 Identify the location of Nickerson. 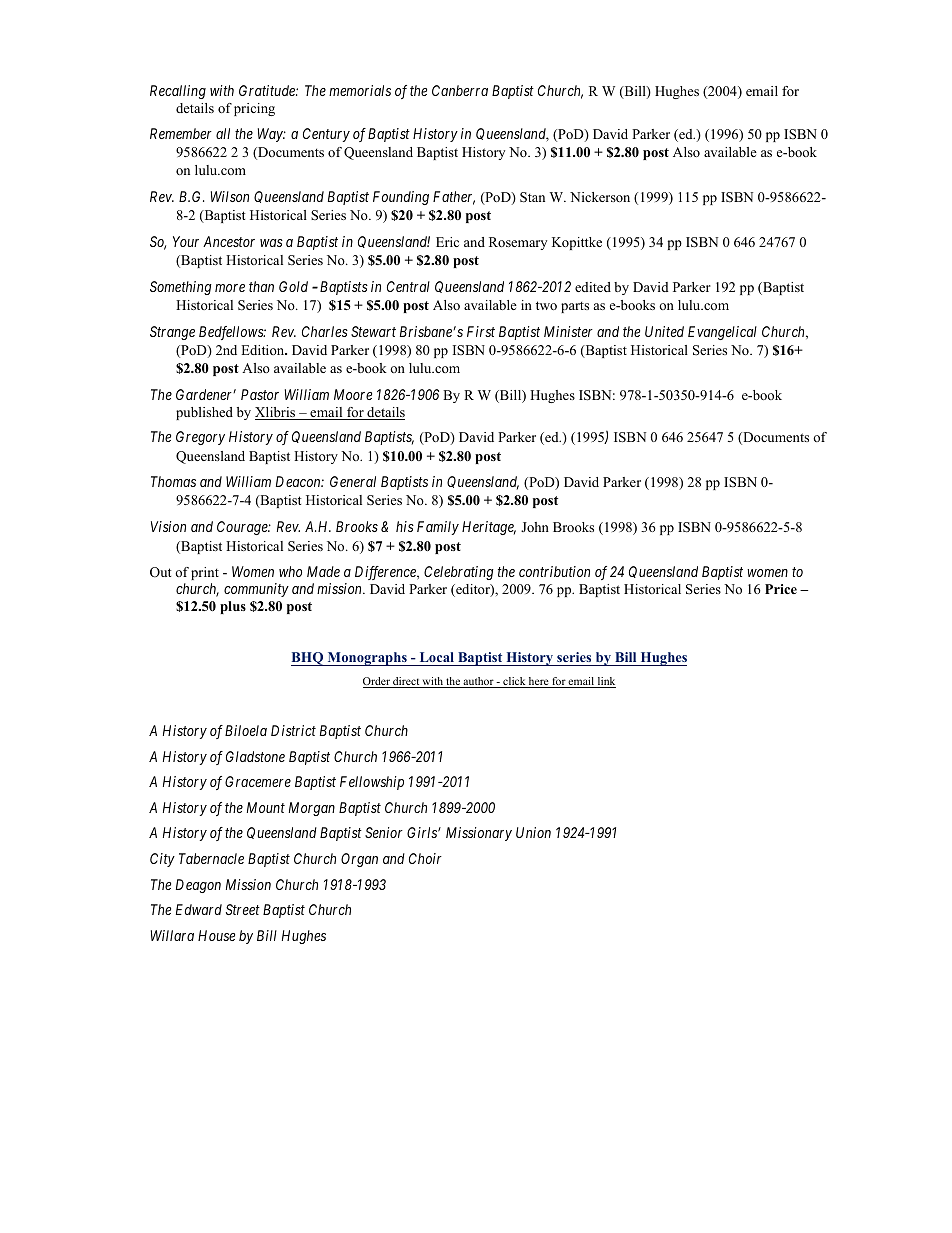
(600, 197).
